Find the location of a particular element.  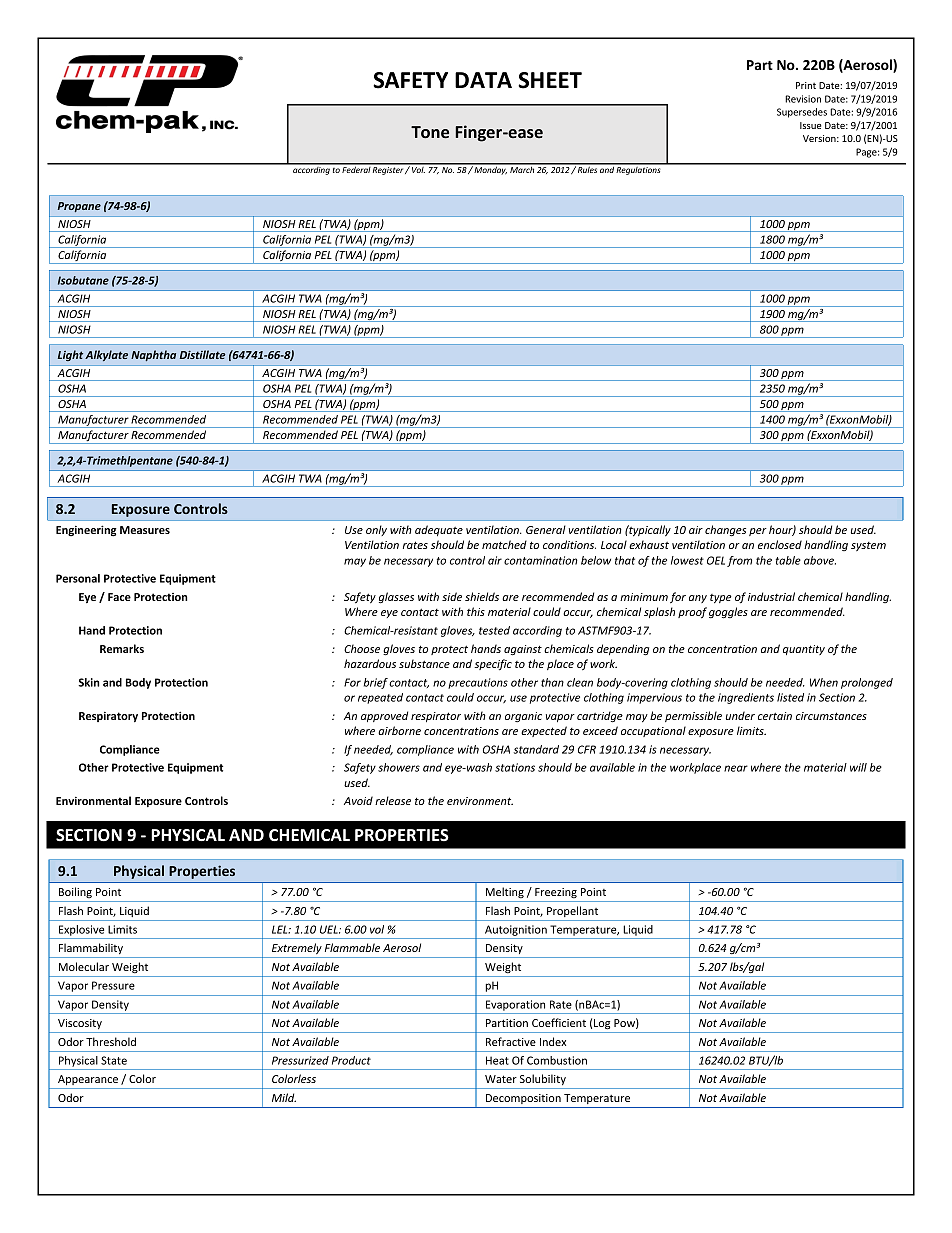

changes is located at coordinates (725, 531).
